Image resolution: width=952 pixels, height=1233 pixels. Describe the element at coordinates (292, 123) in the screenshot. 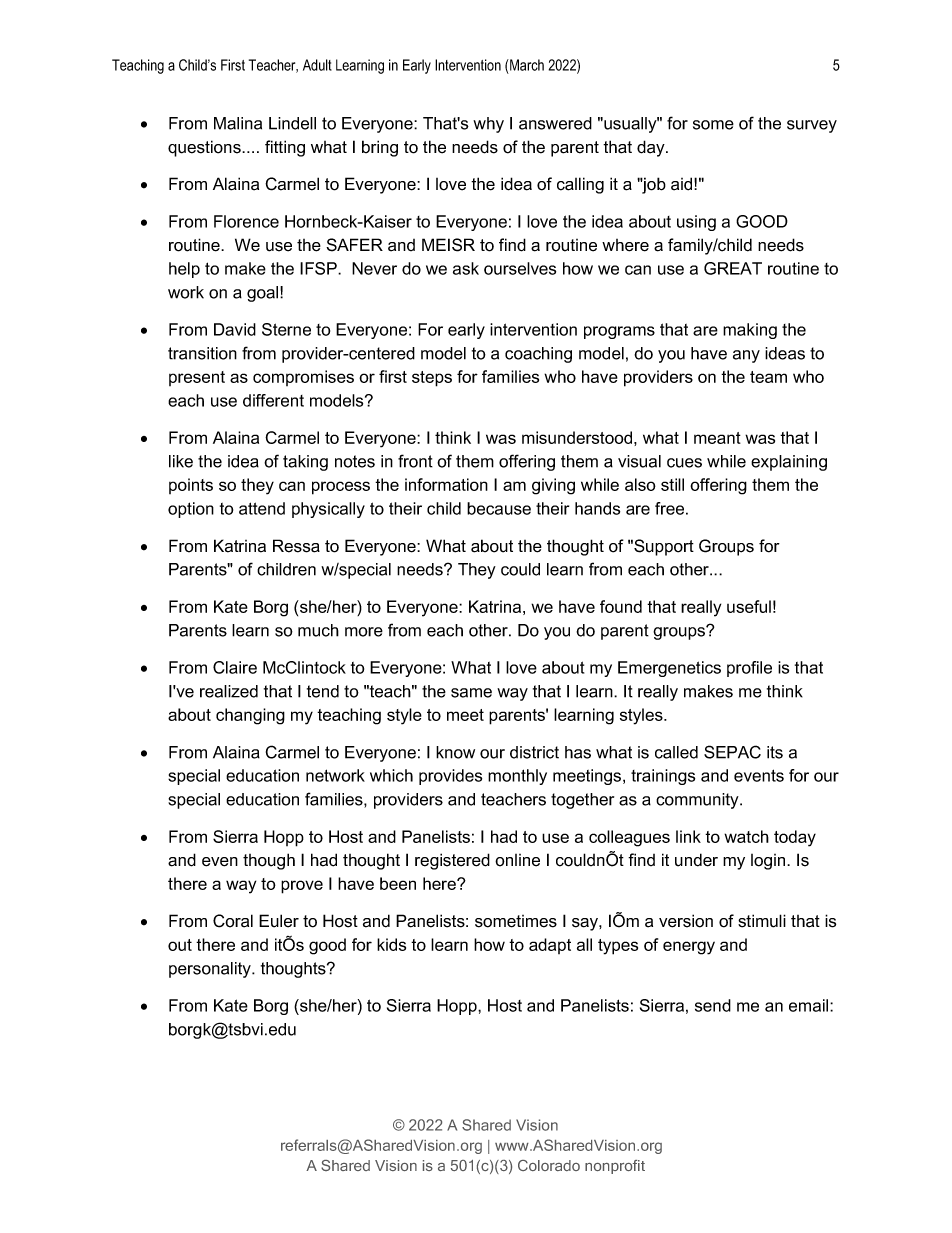

I see `Lindell` at that location.
